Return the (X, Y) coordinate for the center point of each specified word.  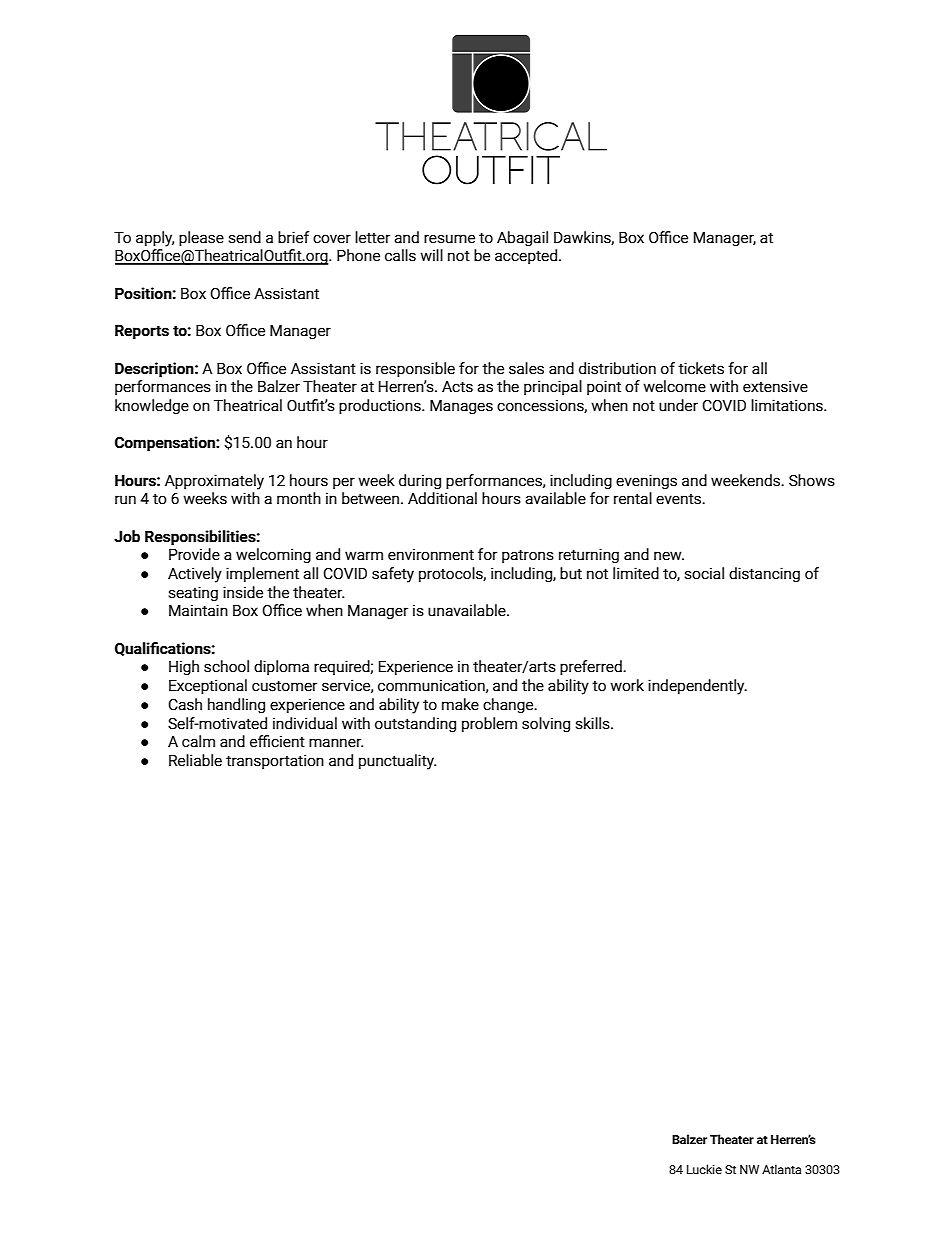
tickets (701, 368)
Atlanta (781, 1169)
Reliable (195, 760)
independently (697, 687)
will (431, 255)
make (460, 704)
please (201, 238)
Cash (185, 704)
